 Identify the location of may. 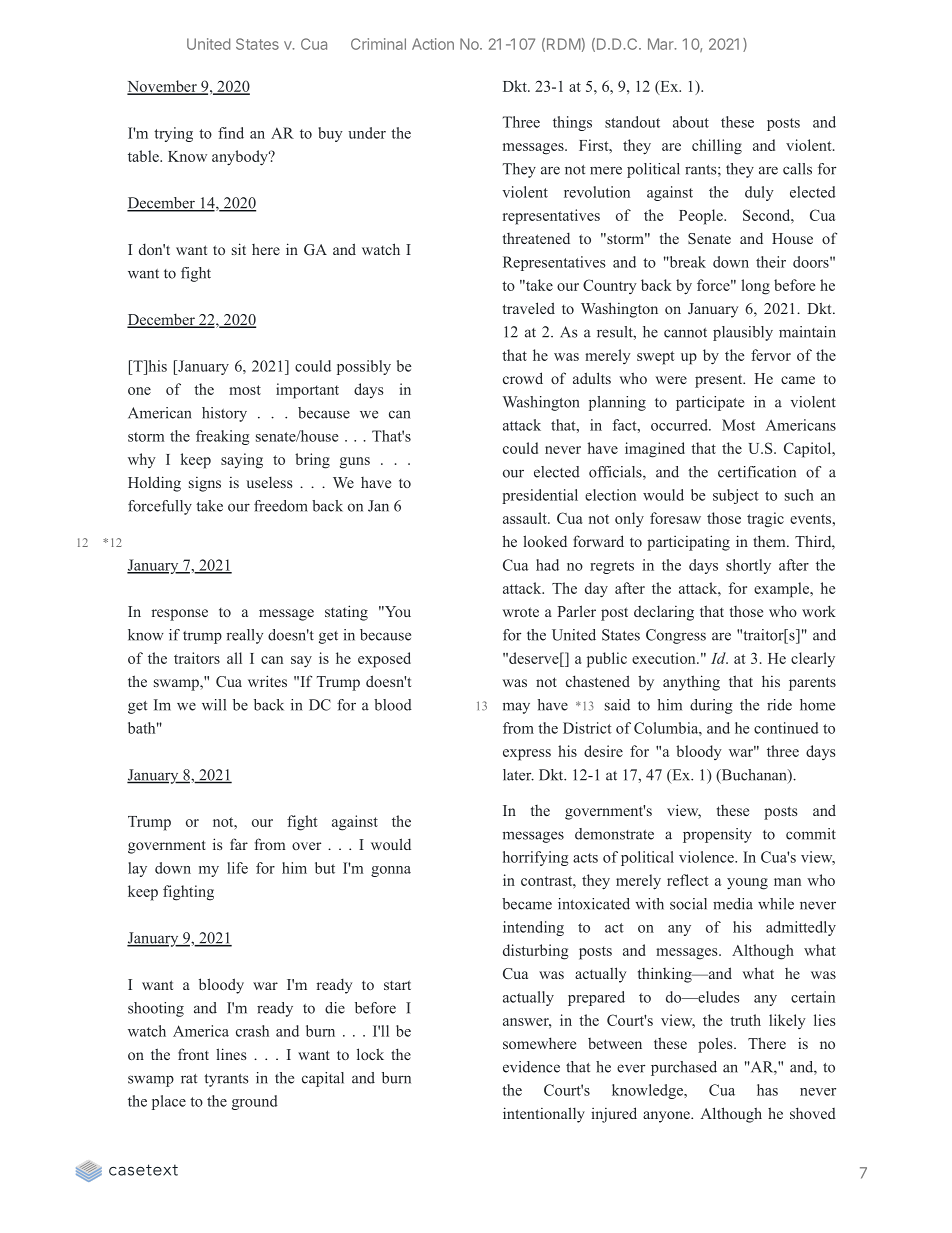
(516, 708).
